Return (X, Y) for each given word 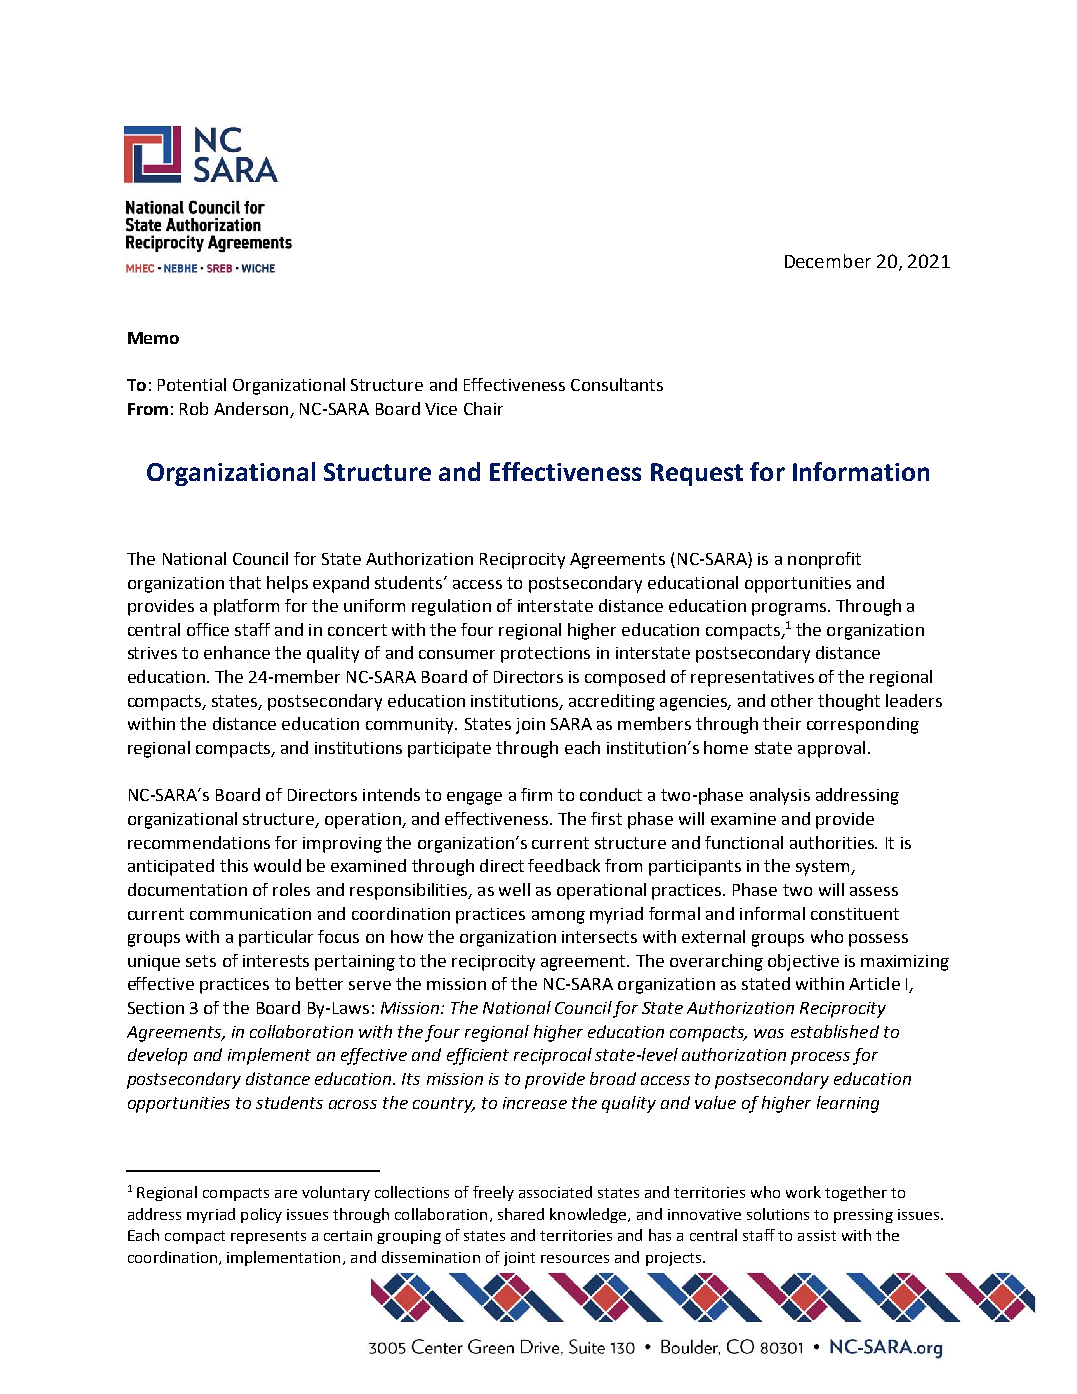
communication (250, 914)
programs (789, 609)
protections (545, 655)
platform (246, 607)
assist (817, 1235)
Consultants (617, 384)
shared (521, 1214)
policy (261, 1215)
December (828, 261)
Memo (153, 338)
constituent (855, 914)
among (558, 917)
